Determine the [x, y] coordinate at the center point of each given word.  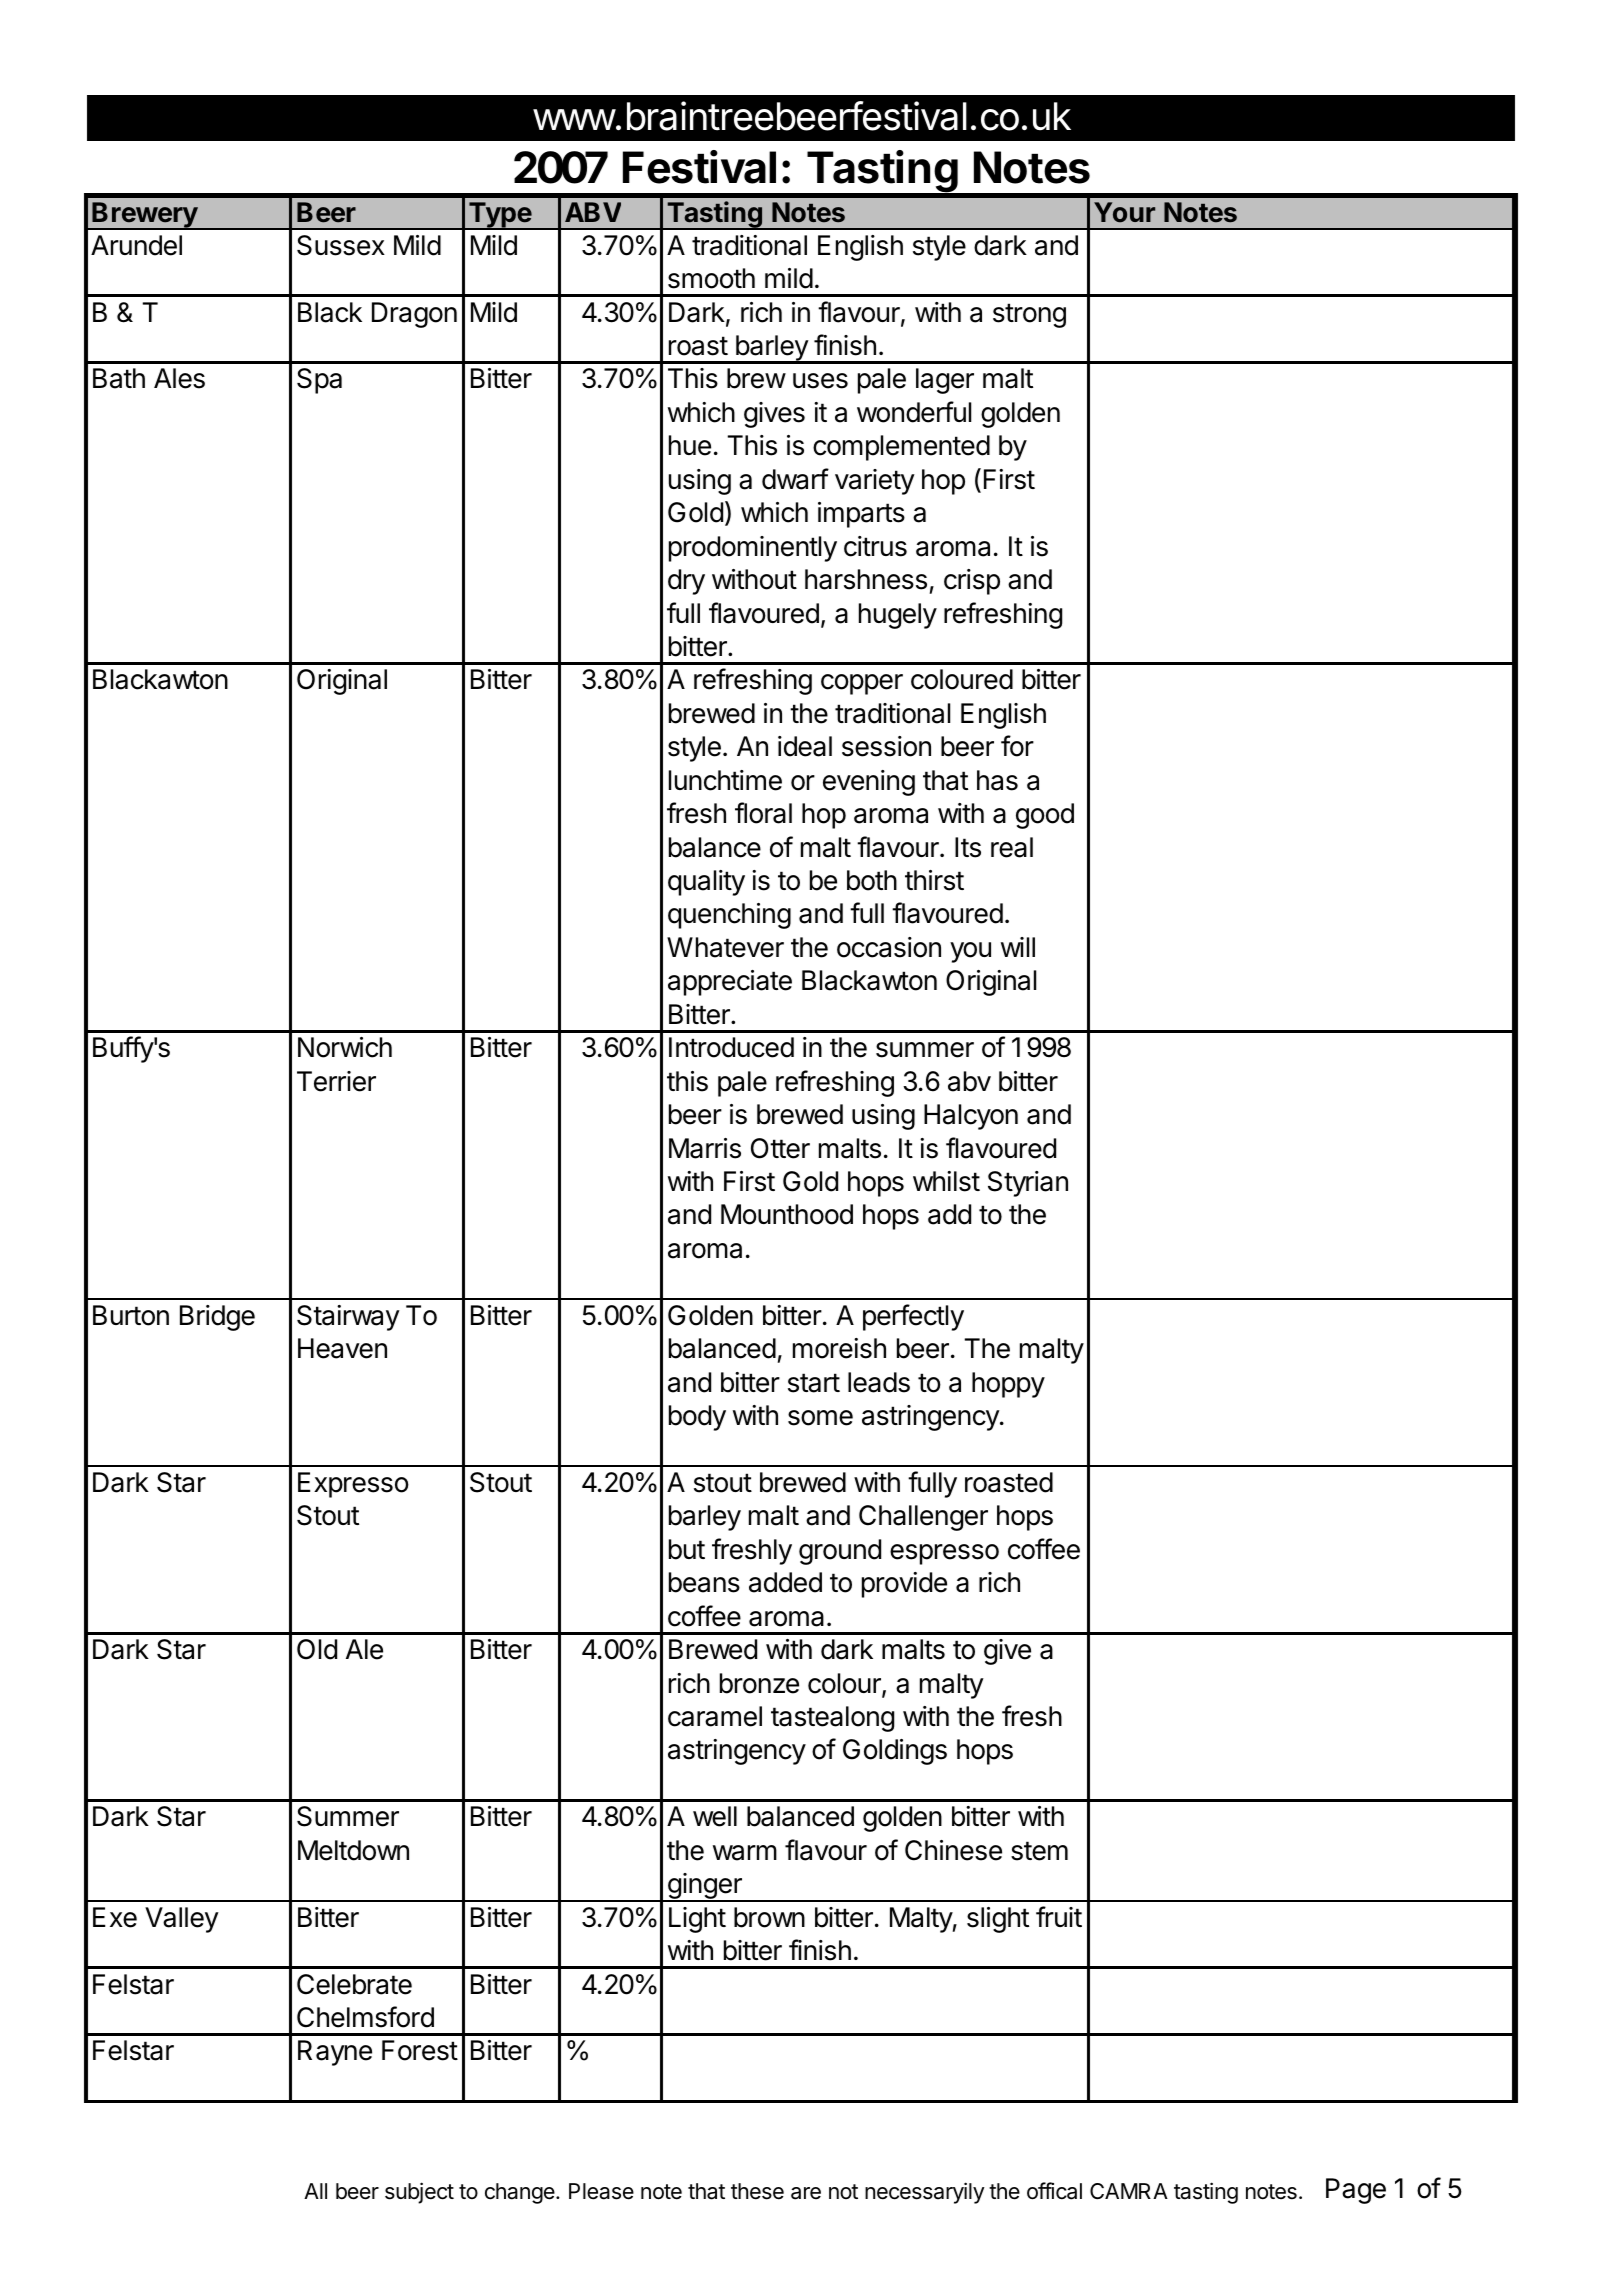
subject [419, 2193]
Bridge [217, 1318]
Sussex [341, 245]
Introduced [731, 1047]
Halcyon [971, 1117]
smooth [711, 278]
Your [1124, 212]
